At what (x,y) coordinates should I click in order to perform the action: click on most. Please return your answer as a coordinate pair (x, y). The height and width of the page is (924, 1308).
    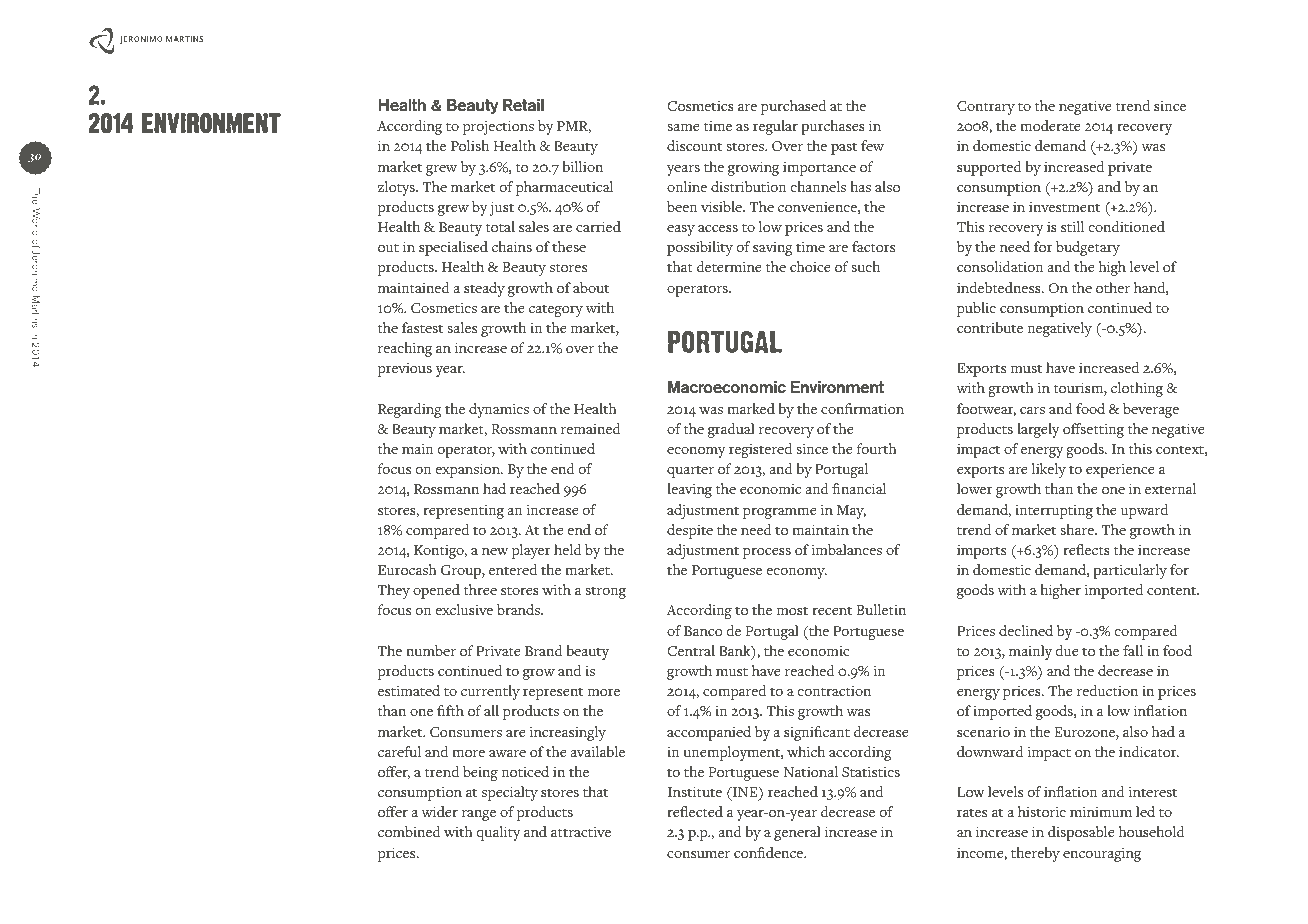
    Looking at the image, I should click on (792, 611).
